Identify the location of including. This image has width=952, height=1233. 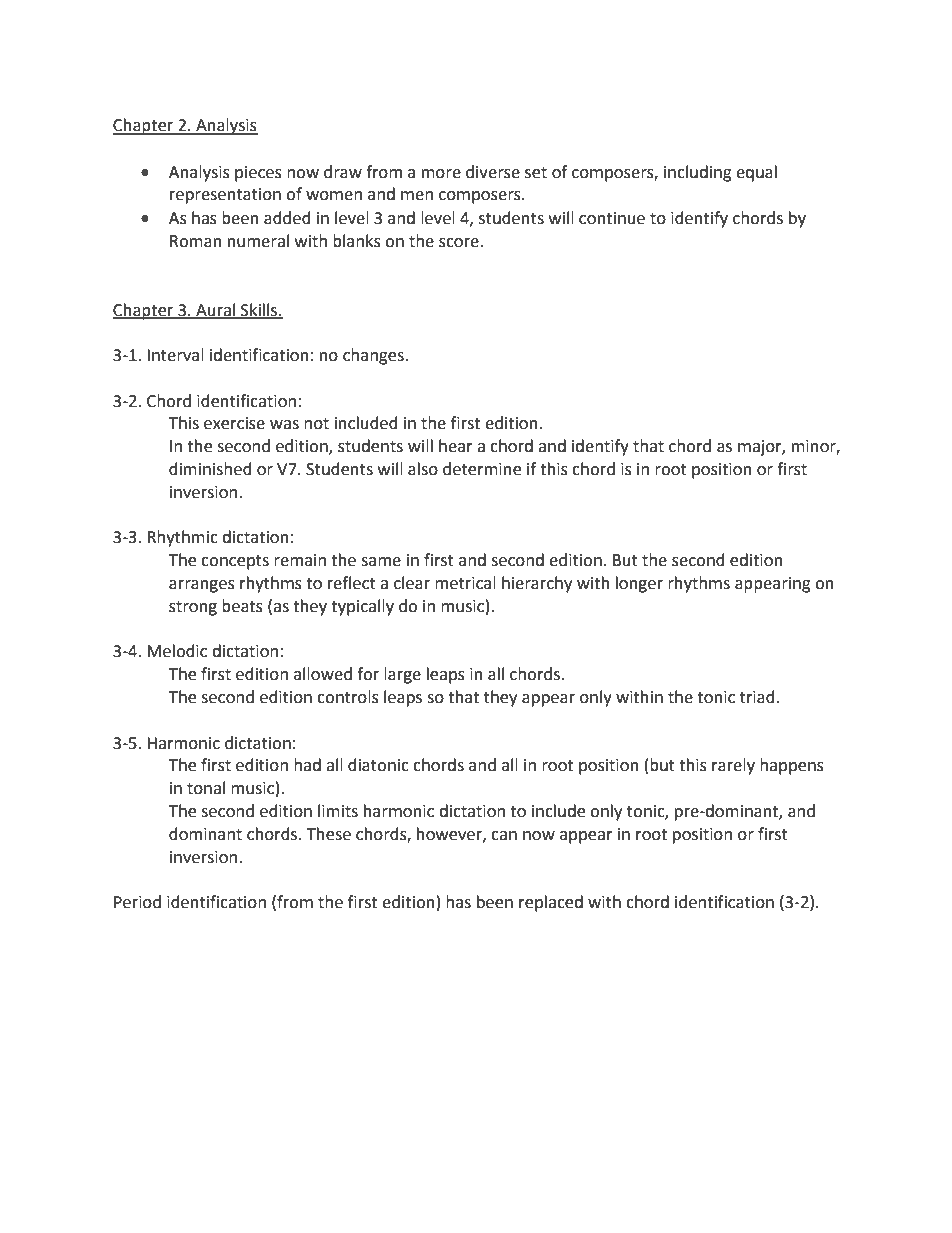
(698, 173).
